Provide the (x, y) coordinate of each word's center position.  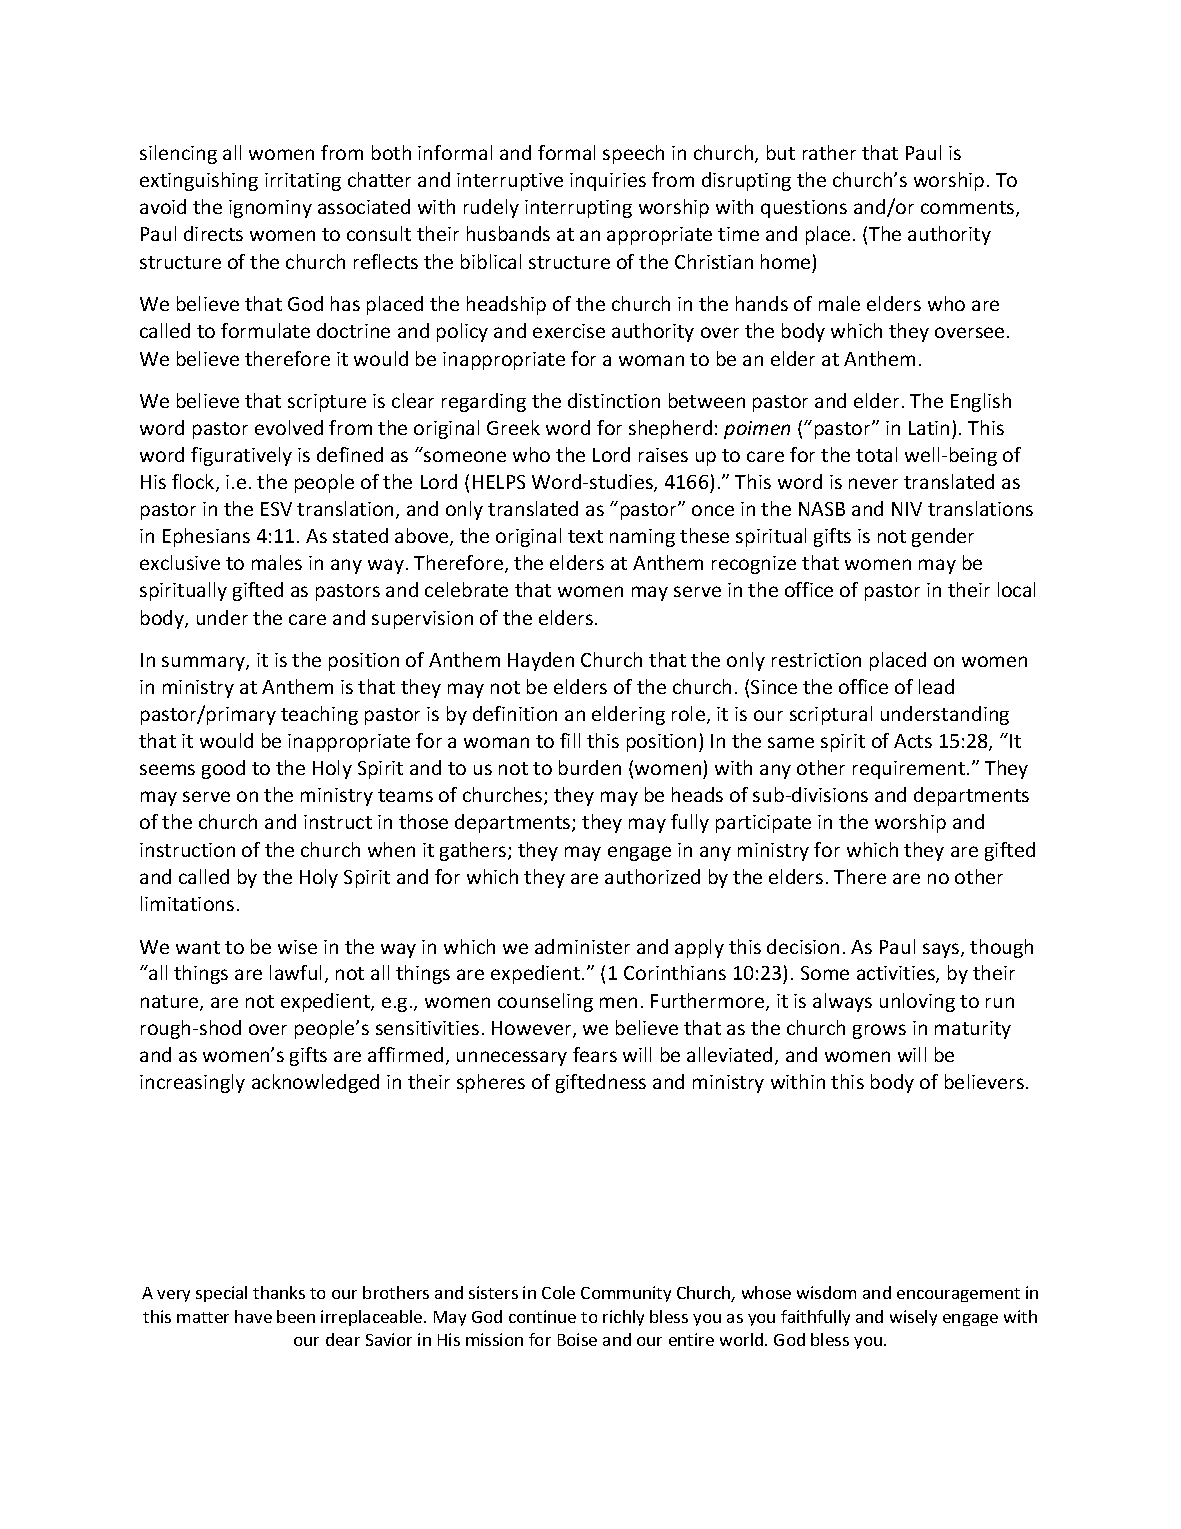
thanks (279, 1292)
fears (595, 1054)
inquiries (608, 182)
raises (663, 455)
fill (570, 740)
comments (969, 209)
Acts (913, 741)
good (223, 769)
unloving (917, 1002)
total (876, 454)
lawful (295, 972)
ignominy (270, 209)
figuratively (241, 456)
